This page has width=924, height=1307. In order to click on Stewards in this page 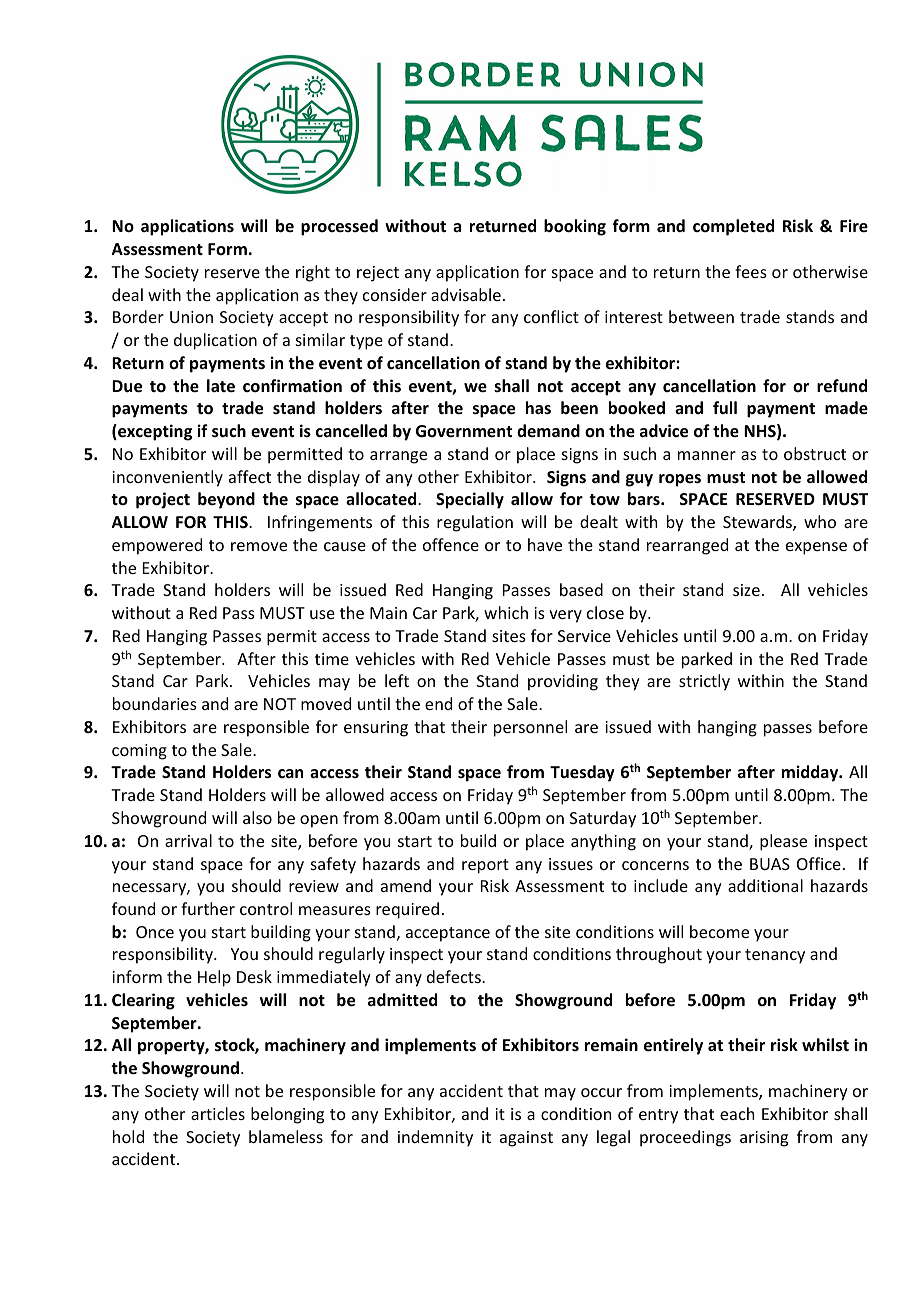, I will do `click(758, 523)`.
